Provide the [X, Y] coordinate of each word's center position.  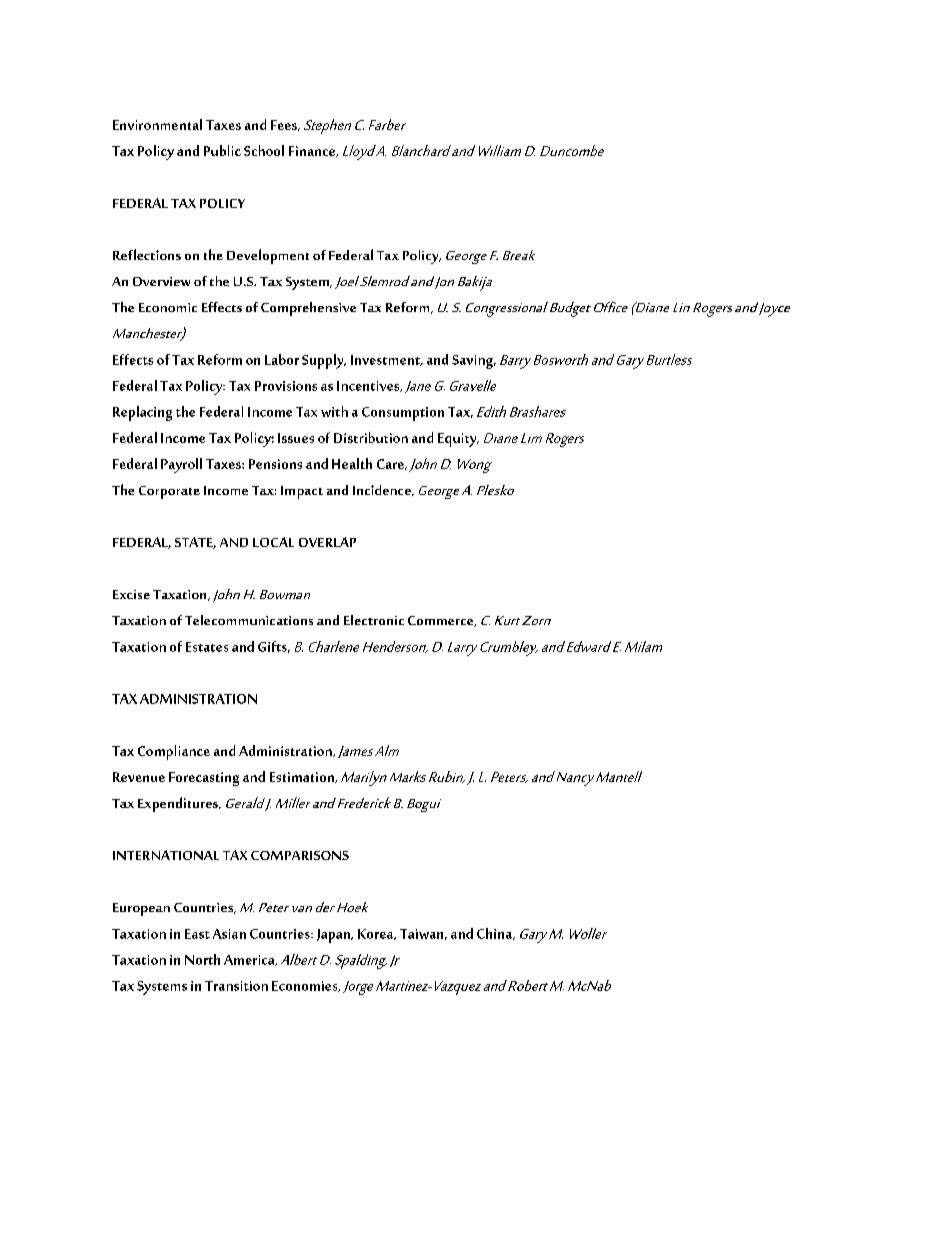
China [496, 934]
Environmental [157, 124]
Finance [313, 151]
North [202, 959]
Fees [285, 125]
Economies [306, 986]
